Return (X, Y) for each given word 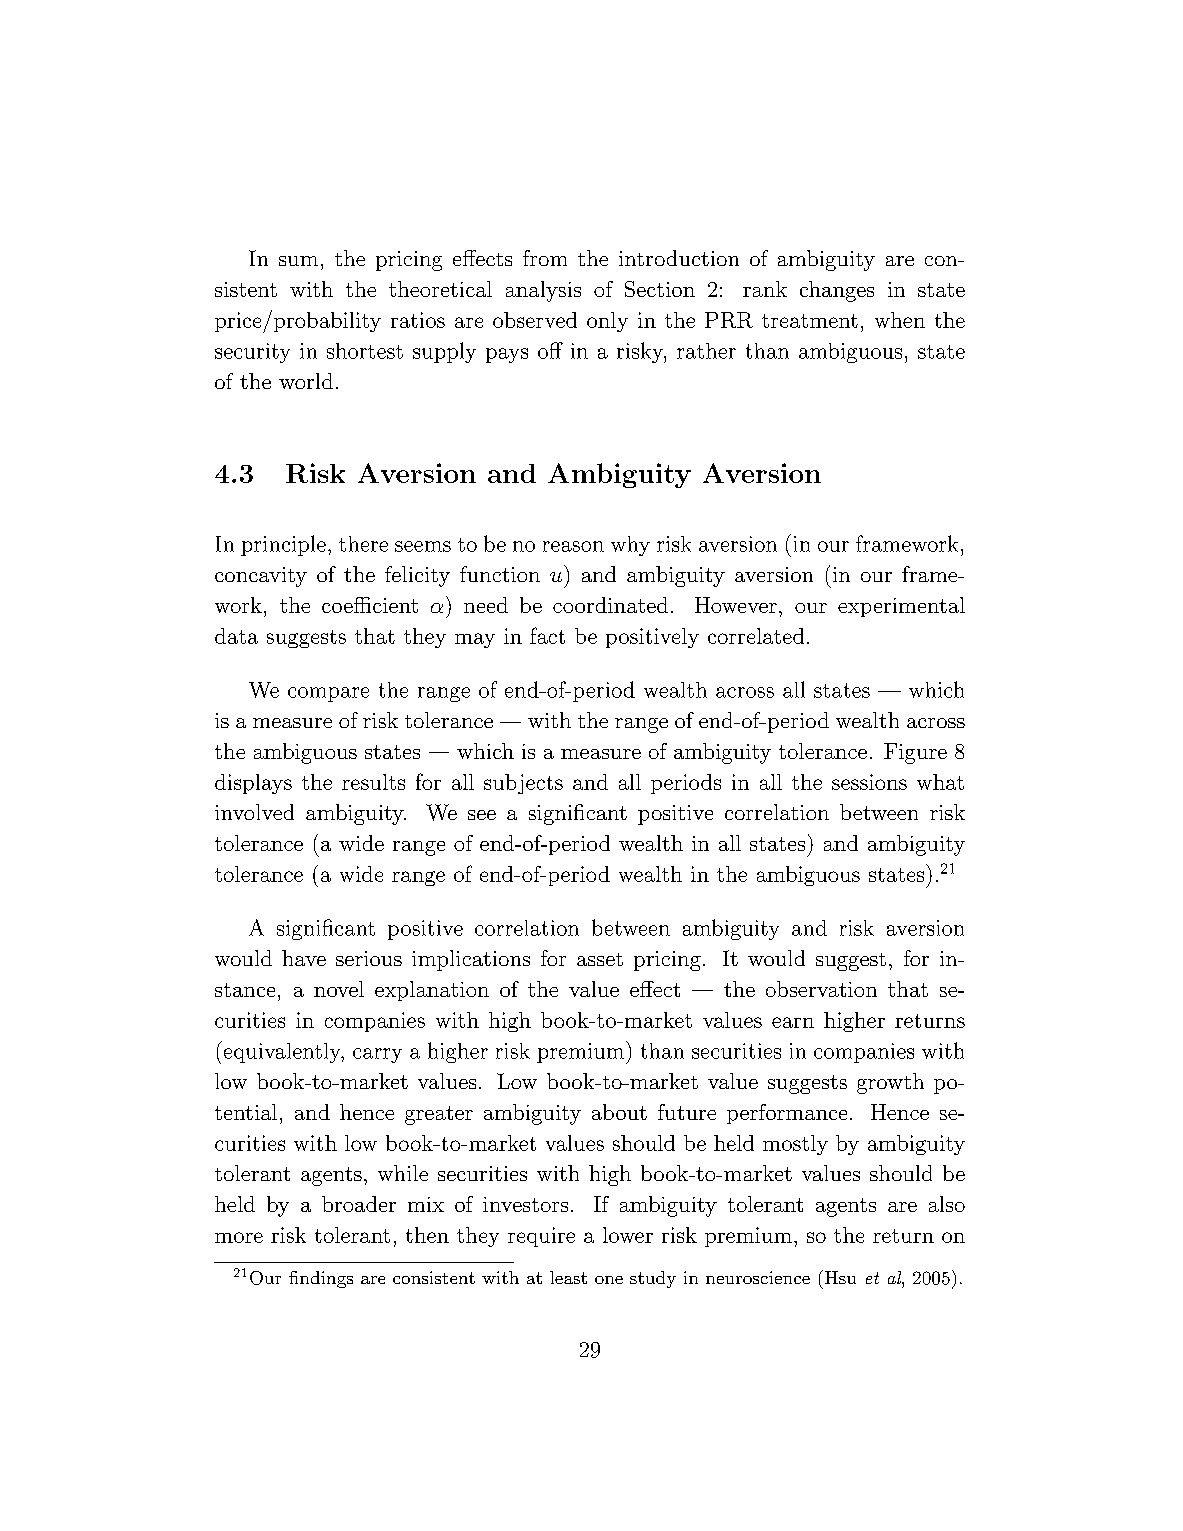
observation (821, 989)
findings (321, 1279)
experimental (901, 607)
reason (573, 546)
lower (628, 1235)
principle (283, 545)
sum (298, 261)
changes (837, 291)
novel (339, 989)
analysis (543, 291)
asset (600, 959)
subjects (523, 784)
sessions (869, 782)
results (373, 782)
